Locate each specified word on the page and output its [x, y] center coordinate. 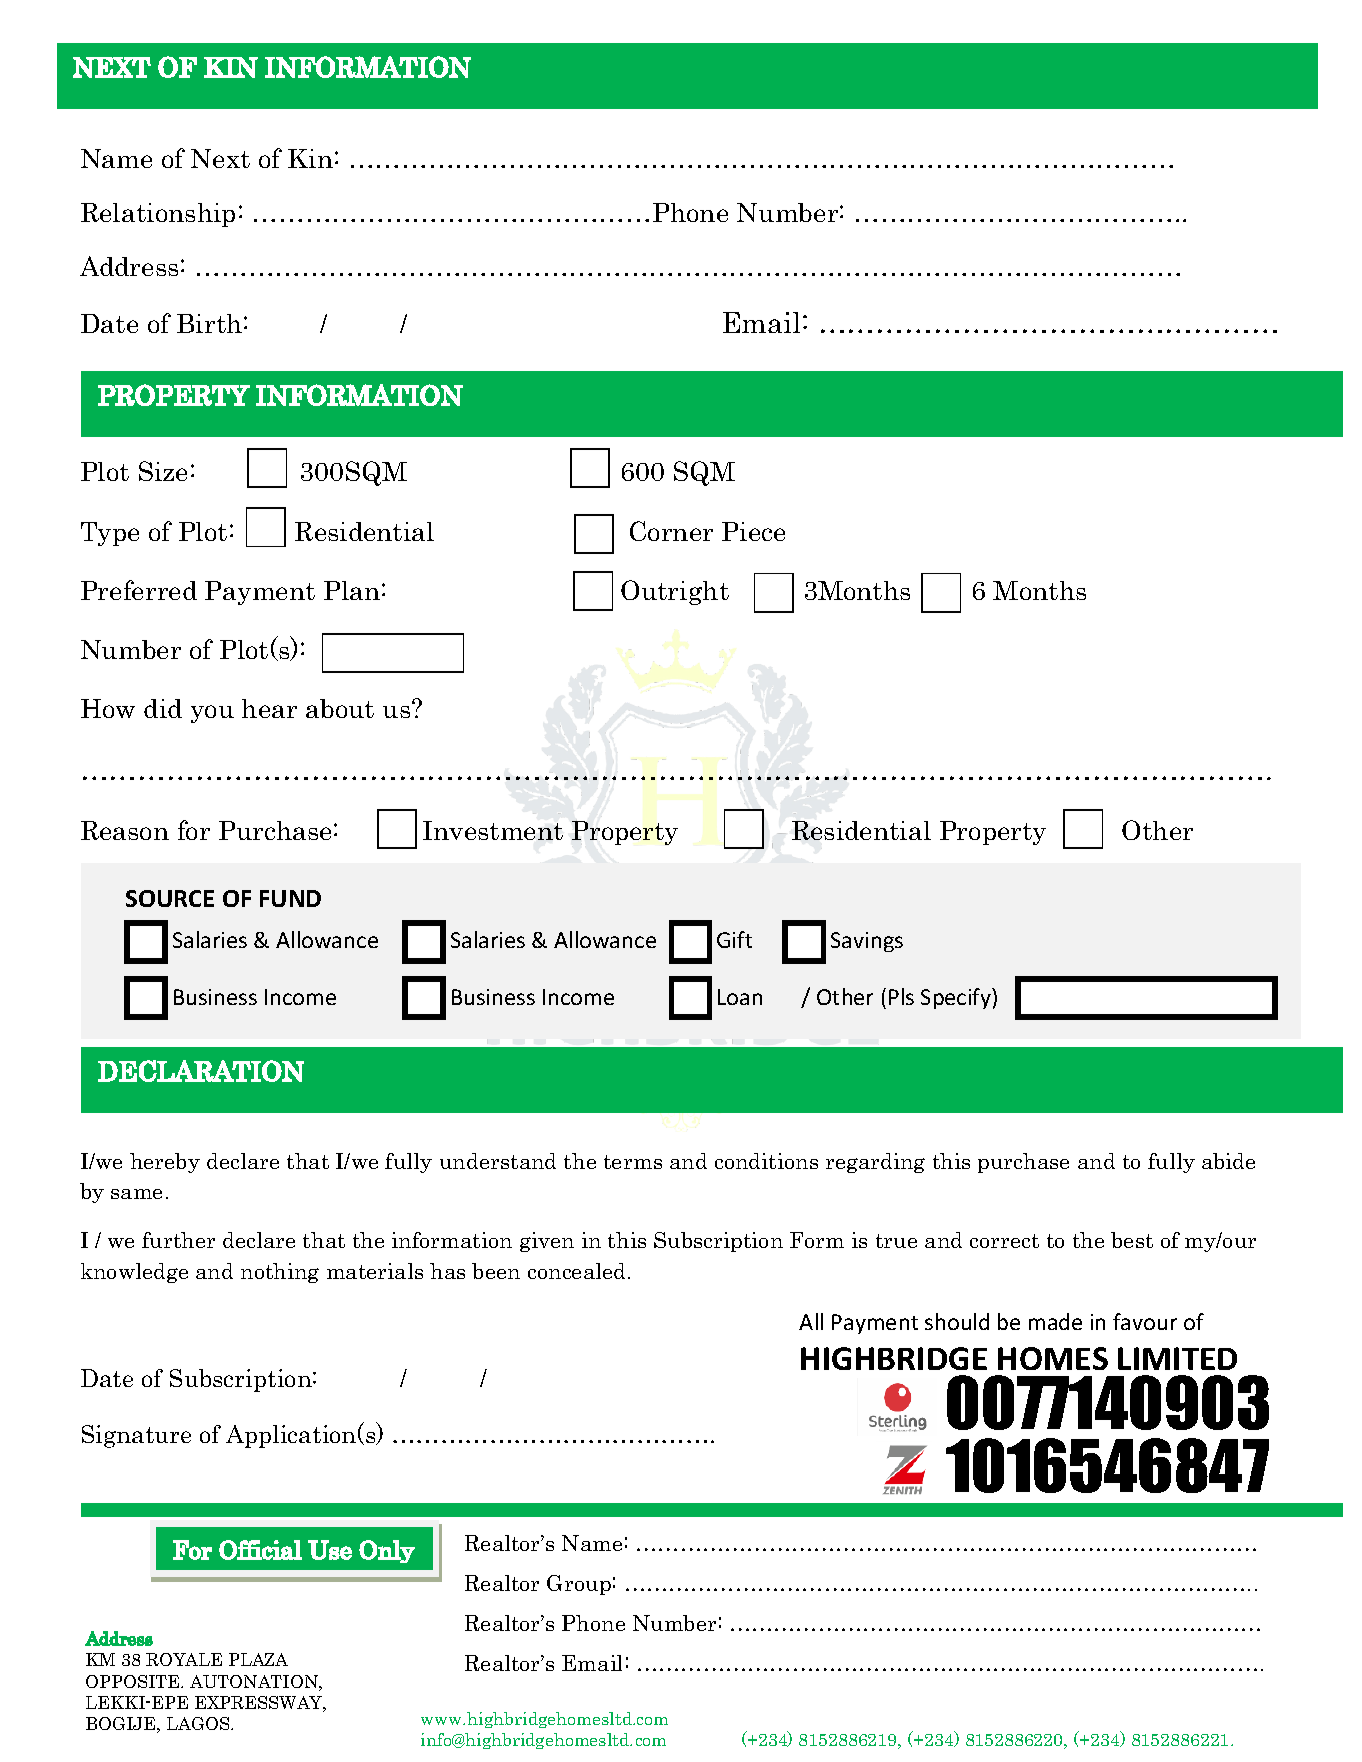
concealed [576, 1271]
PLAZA [258, 1659]
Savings [867, 942]
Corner [671, 531]
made [1055, 1321]
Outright [675, 592]
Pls [901, 996]
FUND [290, 898]
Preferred [139, 590]
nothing [280, 1273]
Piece [753, 531]
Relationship [158, 215]
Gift [734, 939]
